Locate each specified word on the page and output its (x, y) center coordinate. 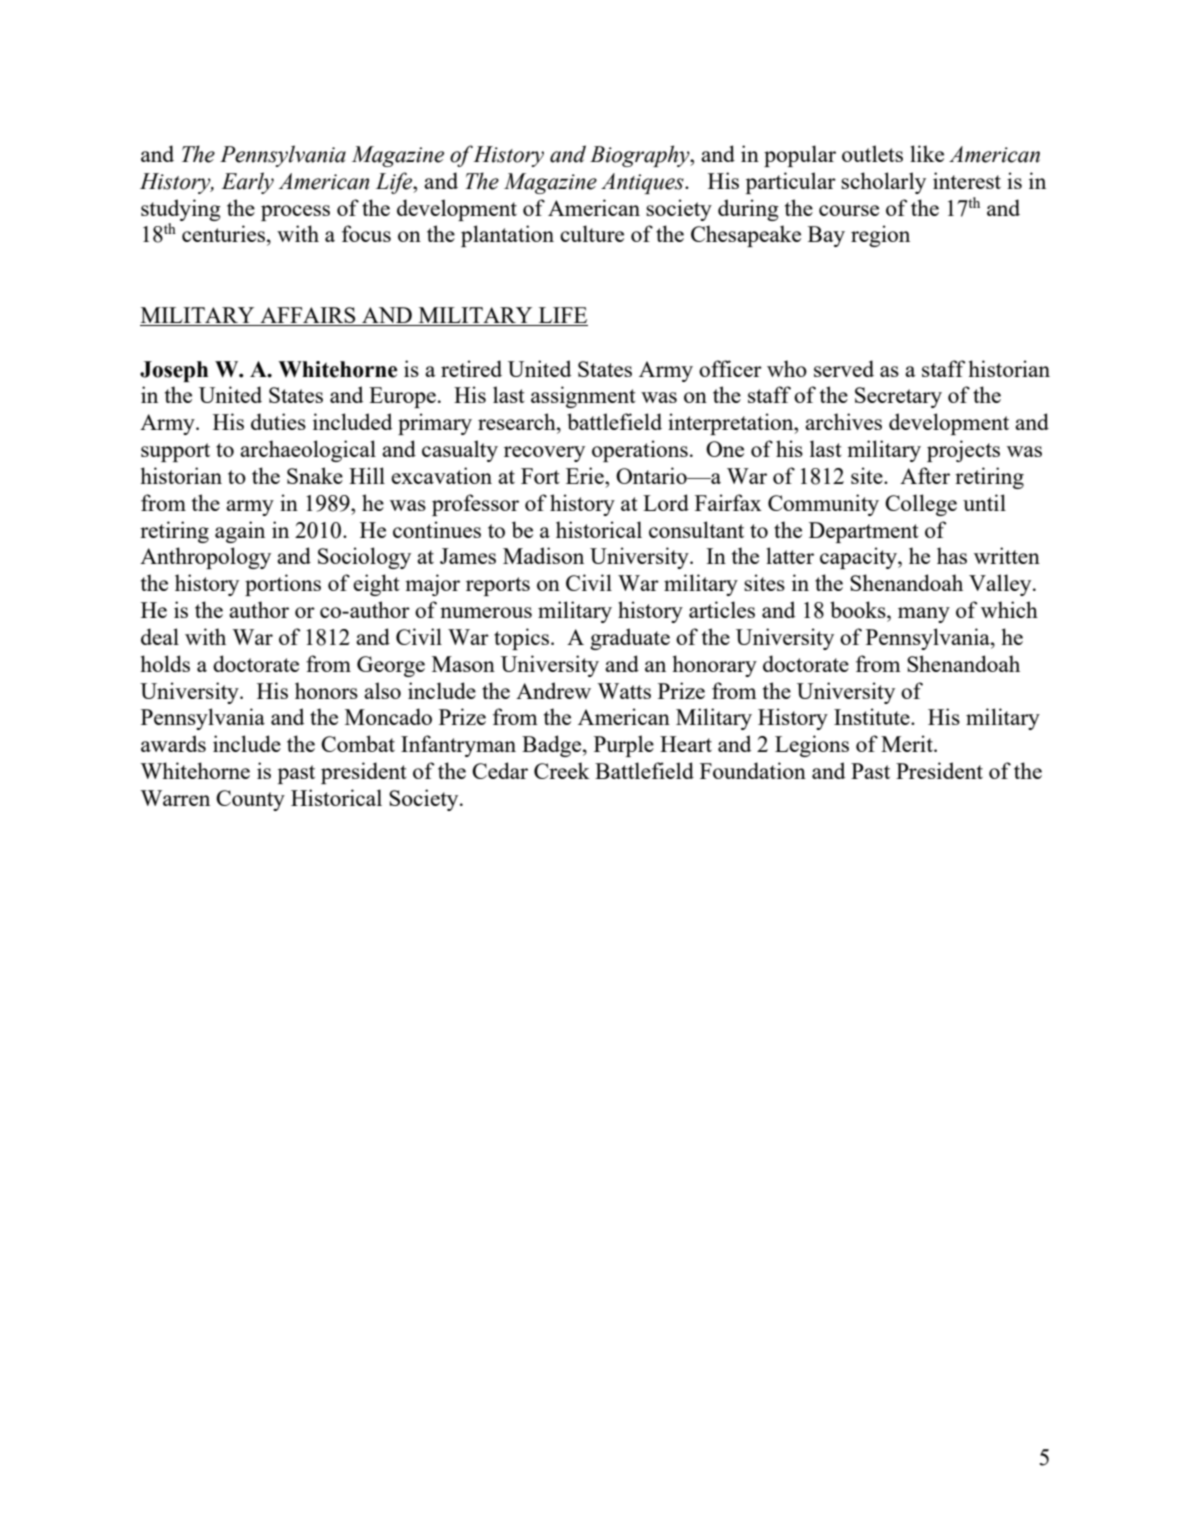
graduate (630, 639)
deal (160, 636)
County (250, 800)
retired (471, 368)
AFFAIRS (308, 316)
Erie (586, 475)
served (844, 368)
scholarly (883, 183)
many (924, 615)
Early (247, 183)
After (925, 475)
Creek (562, 770)
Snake (315, 475)
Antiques (643, 183)
